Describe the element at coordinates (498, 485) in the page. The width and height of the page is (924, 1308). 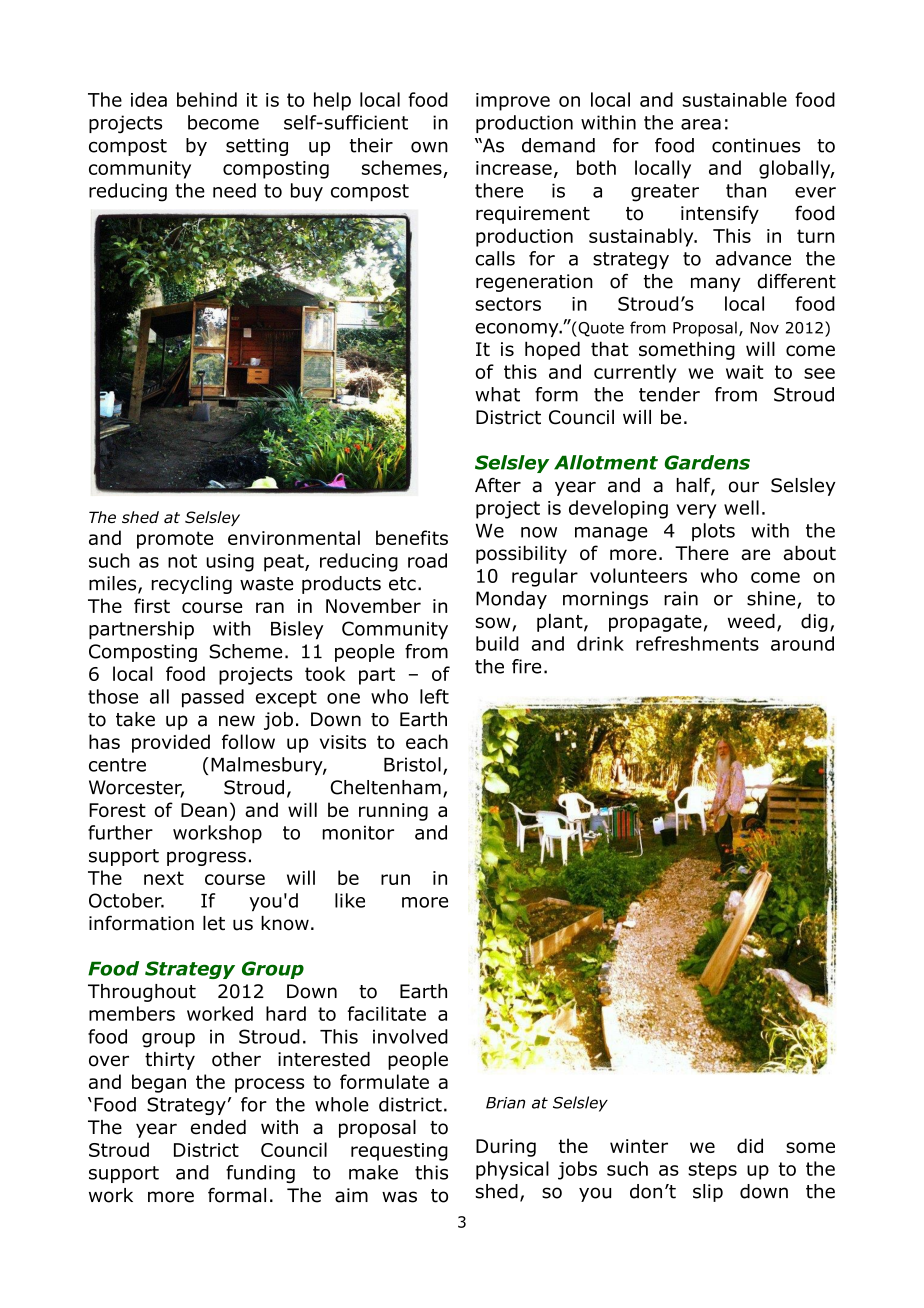
I see `After` at that location.
